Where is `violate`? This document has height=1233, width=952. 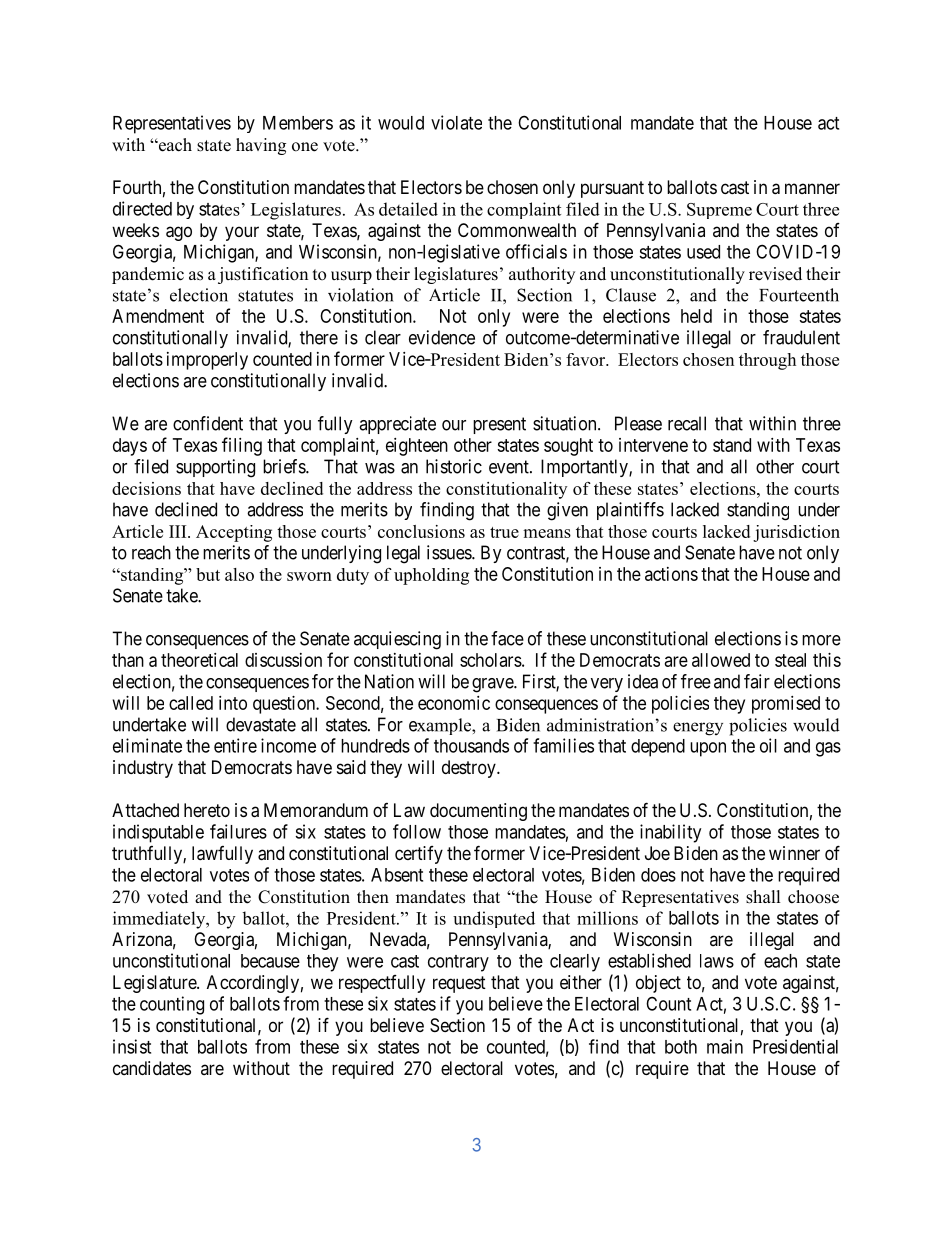 violate is located at coordinates (456, 122).
